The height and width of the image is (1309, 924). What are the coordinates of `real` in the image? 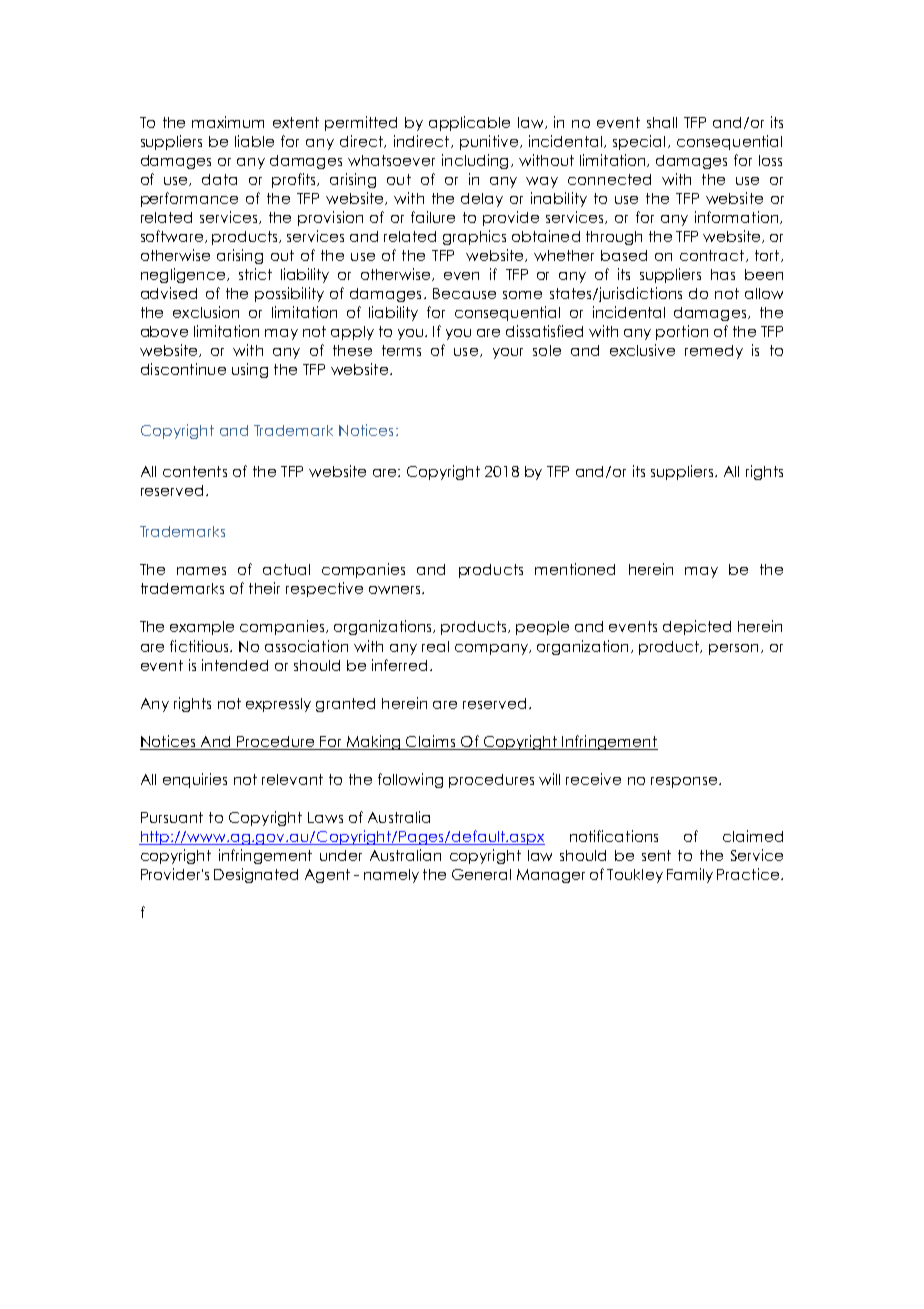 It's located at (435, 646).
